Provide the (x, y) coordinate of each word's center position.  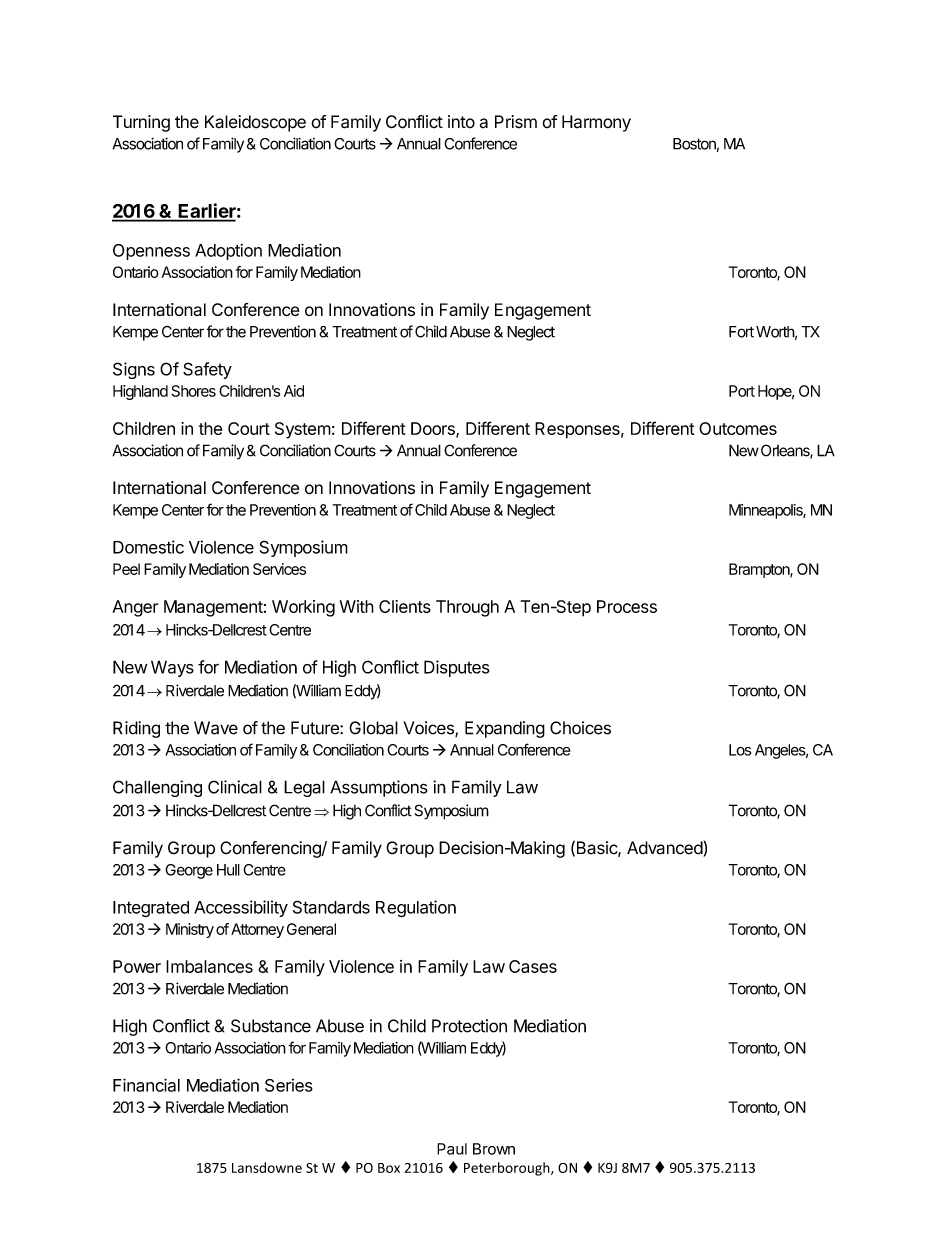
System (303, 430)
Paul (452, 1149)
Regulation (416, 909)
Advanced (665, 849)
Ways (172, 668)
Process (627, 606)
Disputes (457, 668)
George (189, 871)
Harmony (596, 123)
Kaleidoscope (255, 123)
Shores (193, 391)
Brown (494, 1149)
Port (742, 391)
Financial (146, 1085)
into (461, 122)
